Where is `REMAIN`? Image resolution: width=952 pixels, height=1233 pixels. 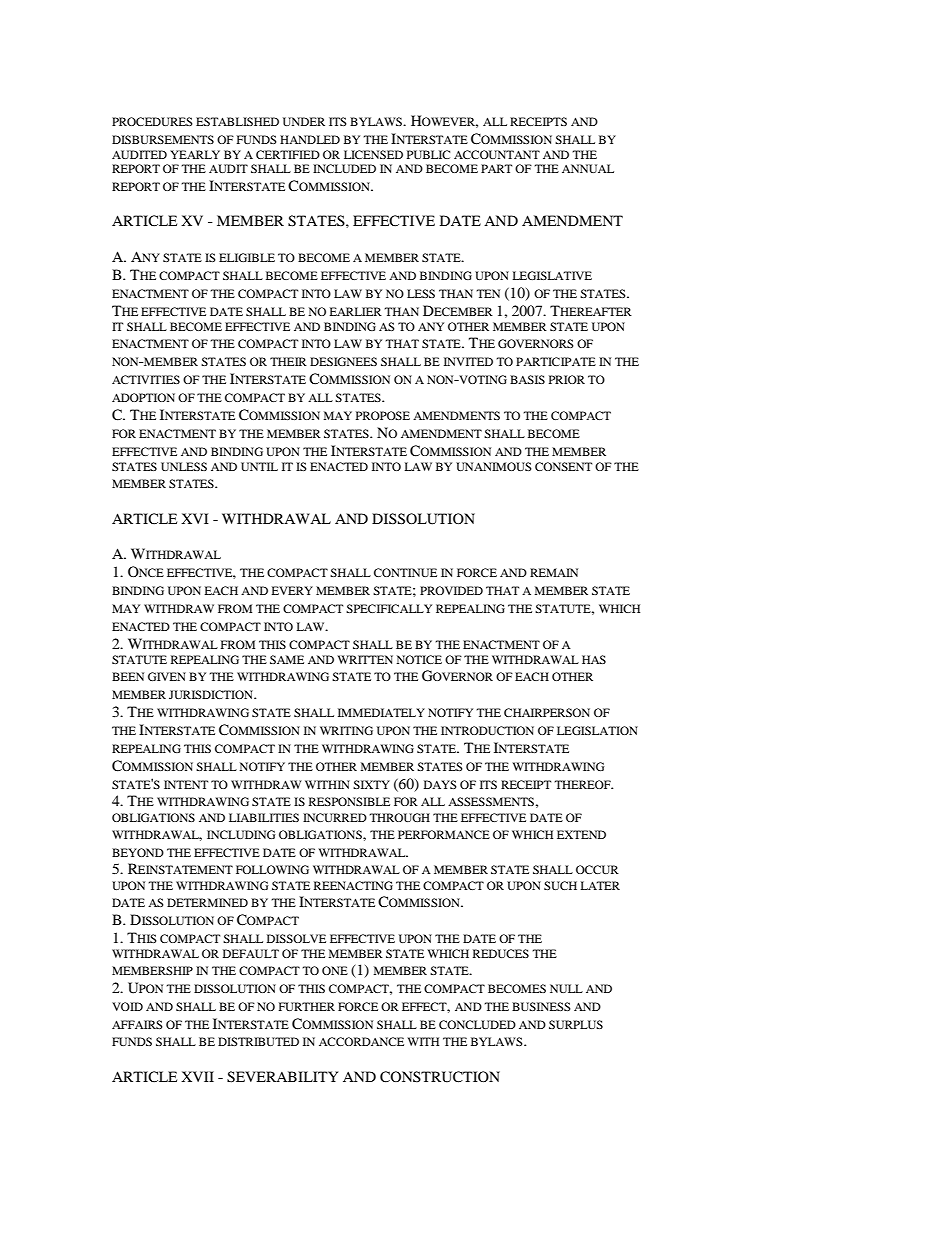
REMAIN is located at coordinates (554, 572).
